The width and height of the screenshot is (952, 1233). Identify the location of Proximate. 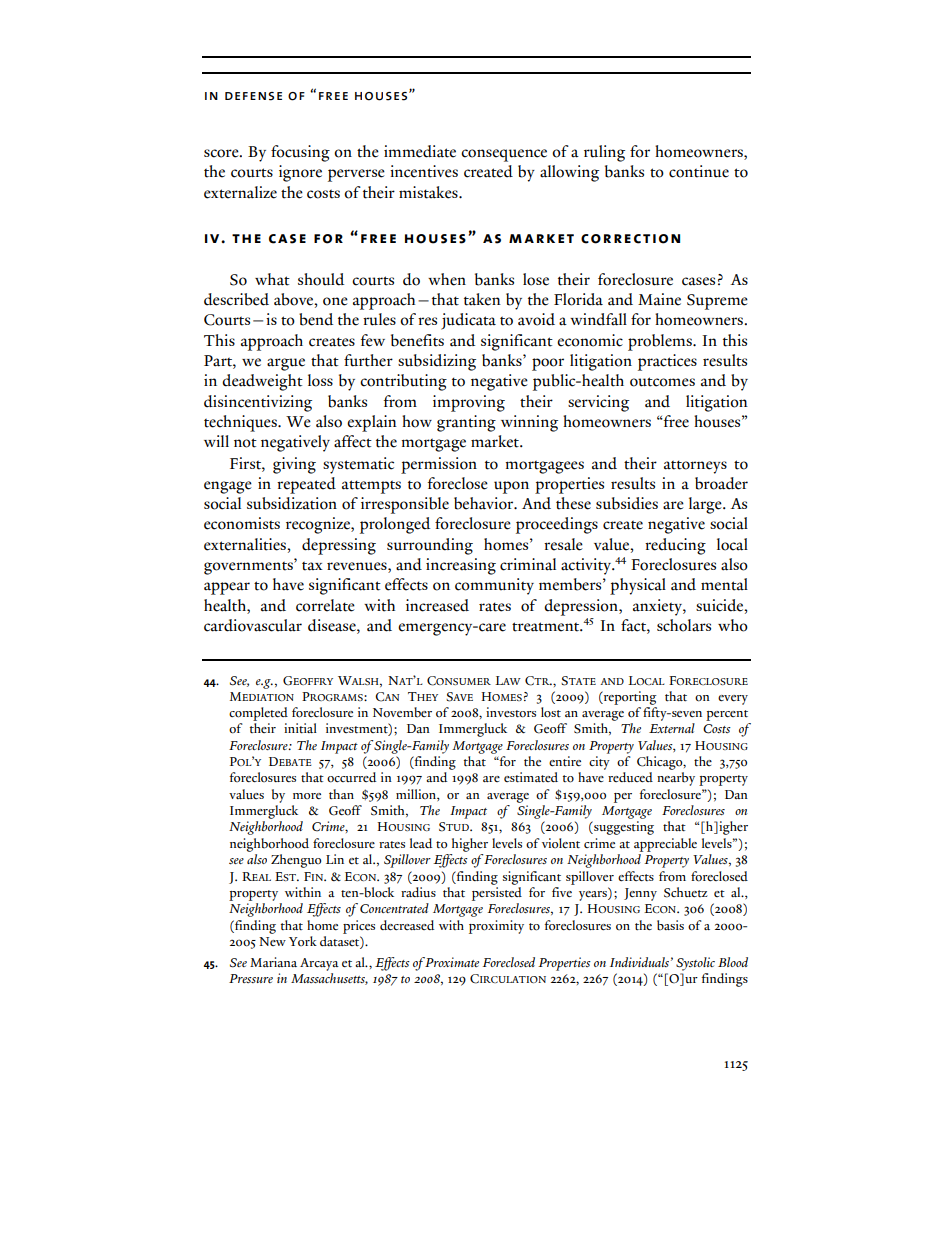
(451, 962).
